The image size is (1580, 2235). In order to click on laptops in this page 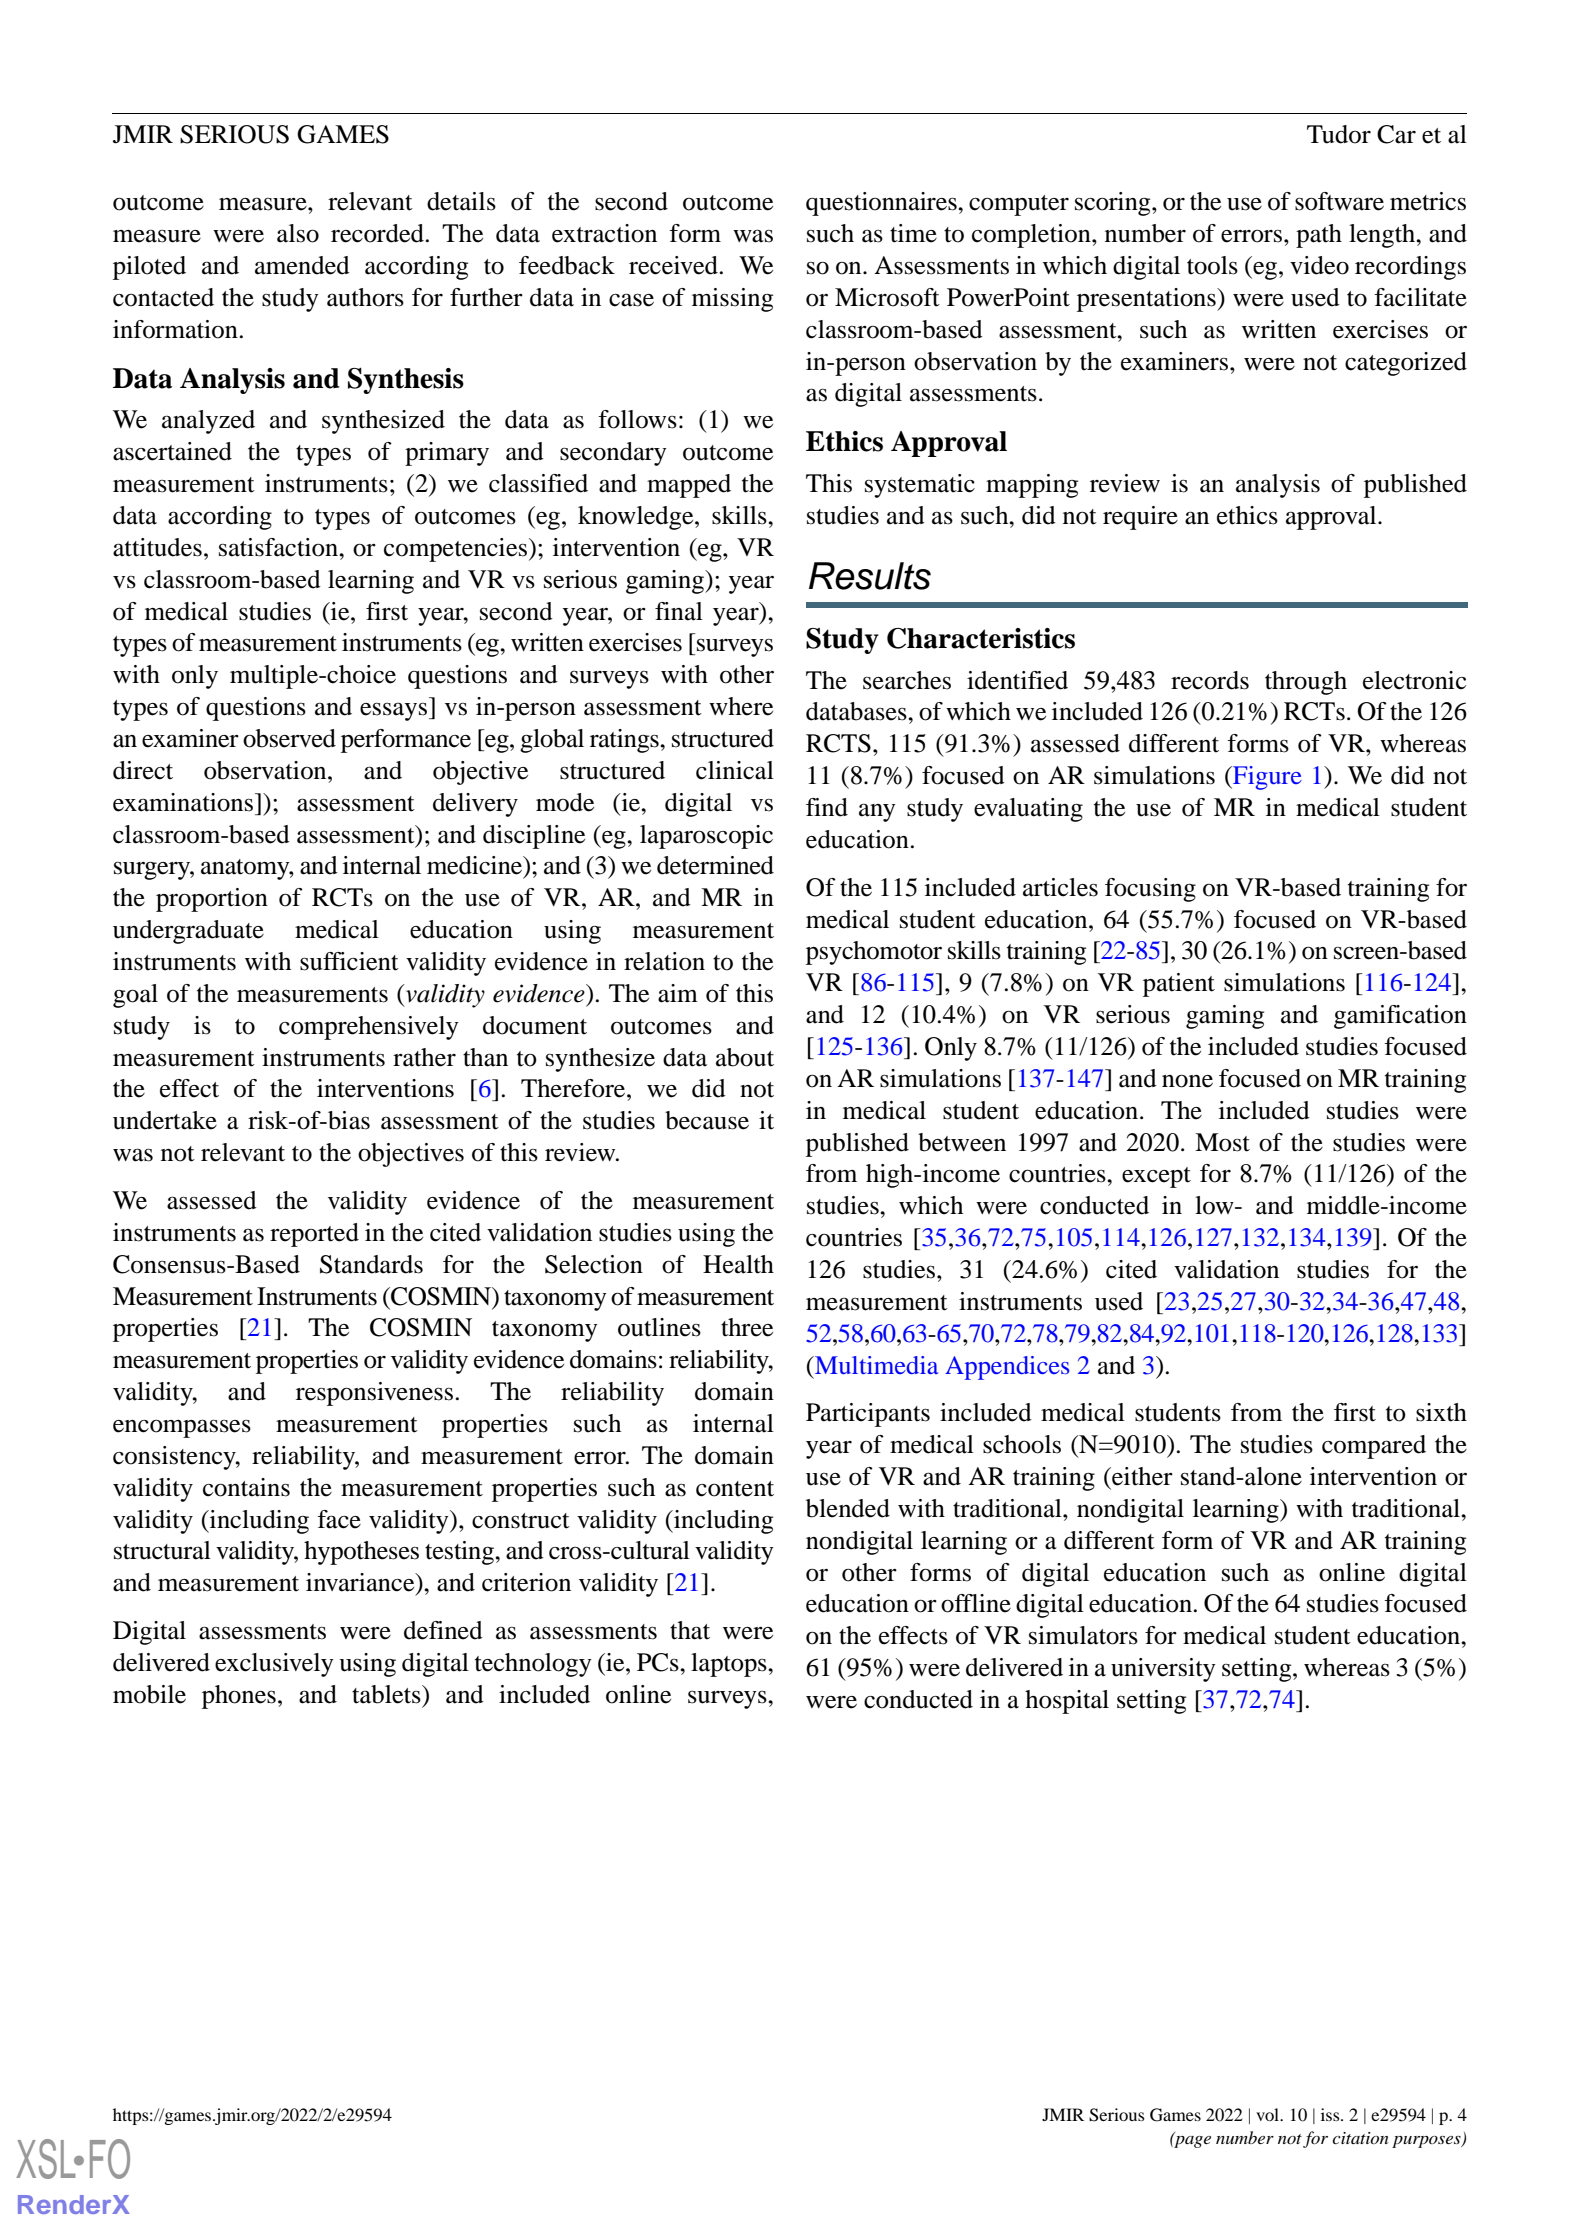, I will do `click(730, 1665)`.
